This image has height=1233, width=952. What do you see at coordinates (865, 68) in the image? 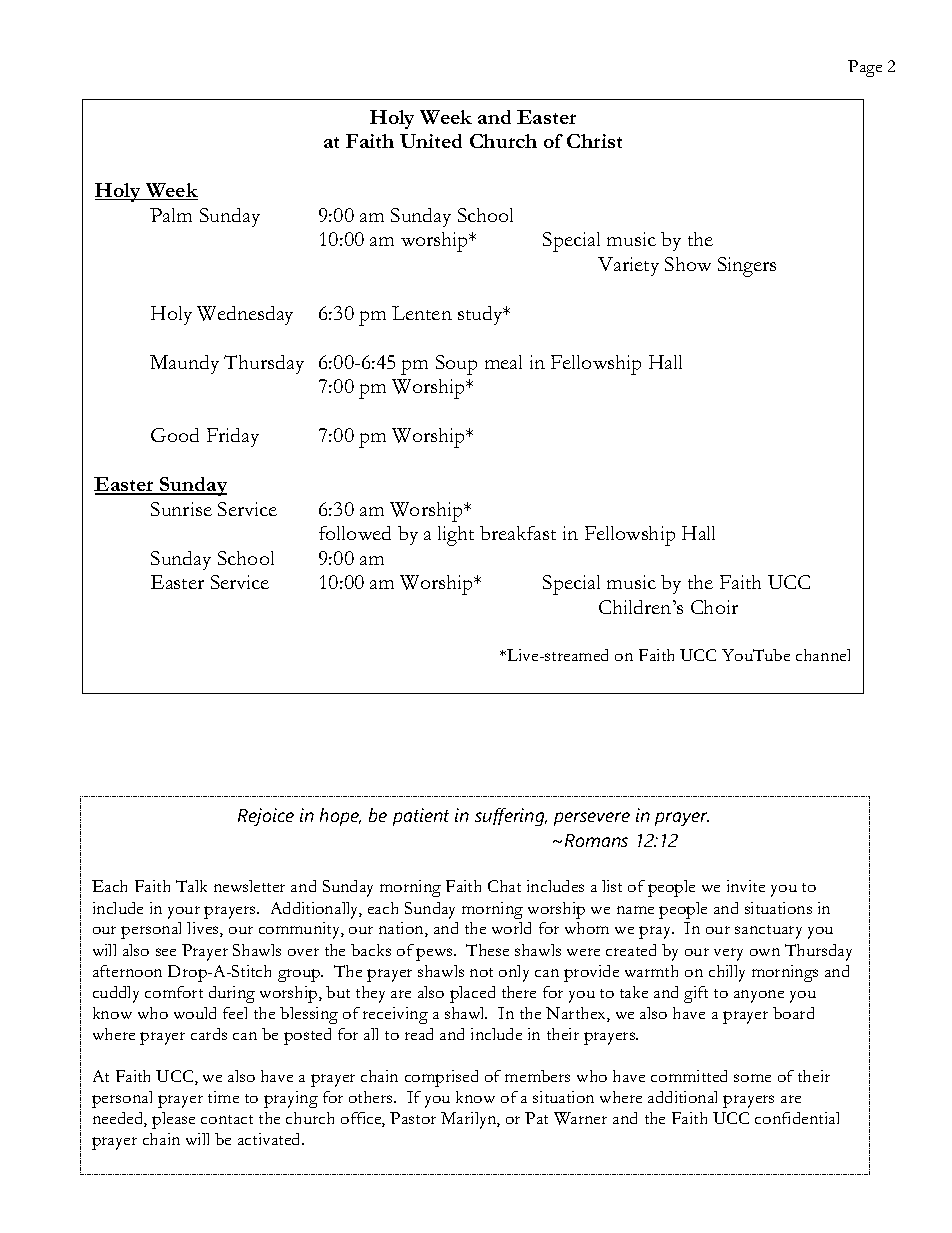
I see `Page` at bounding box center [865, 68].
